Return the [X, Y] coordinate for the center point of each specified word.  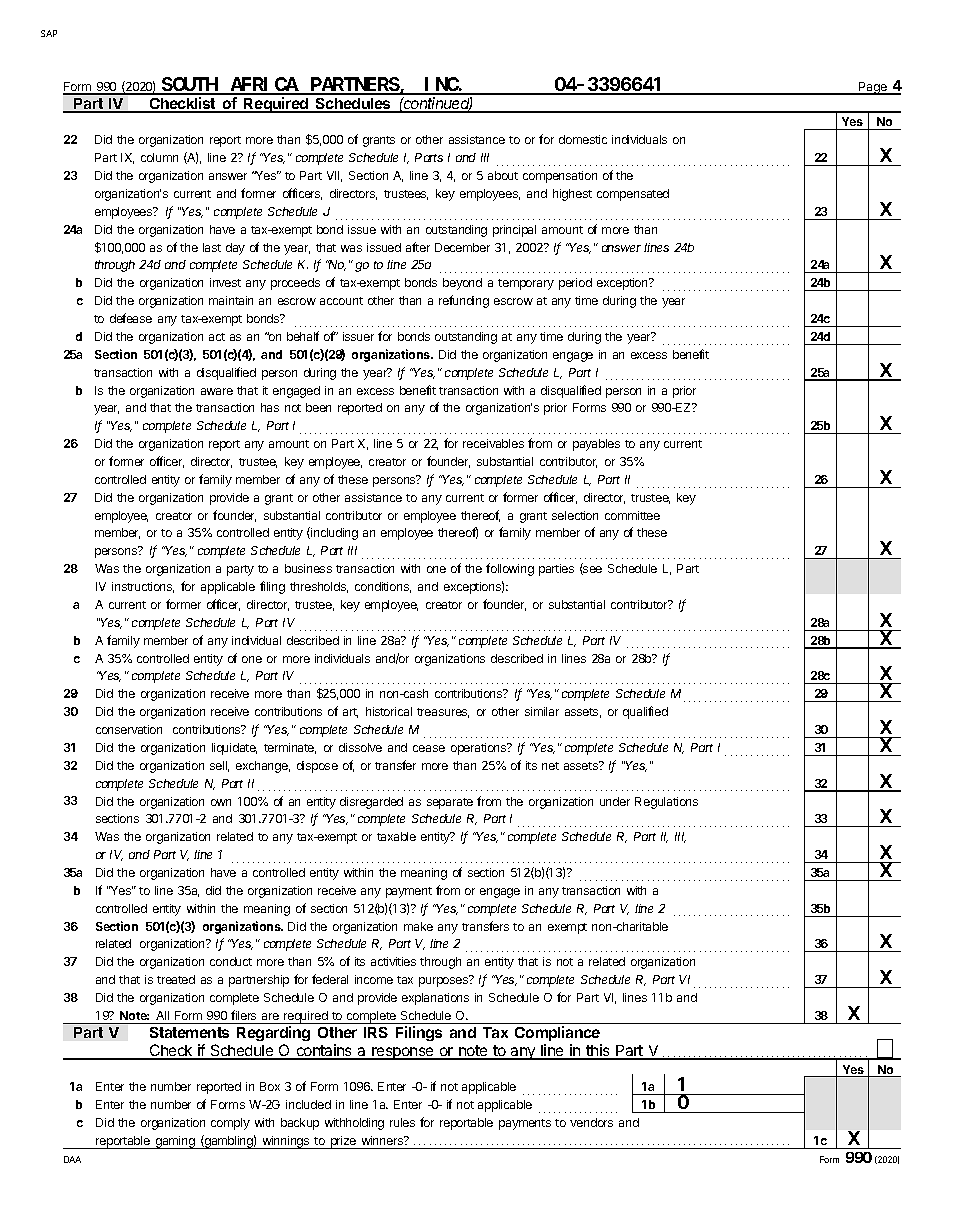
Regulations [666, 803]
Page [873, 88]
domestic [583, 139]
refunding [464, 301]
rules [402, 1122]
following [510, 569]
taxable [396, 836]
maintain [231, 300]
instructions [143, 587]
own [221, 802]
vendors [591, 1122]
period [575, 284]
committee [632, 515]
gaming [175, 1142]
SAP [49, 33]
